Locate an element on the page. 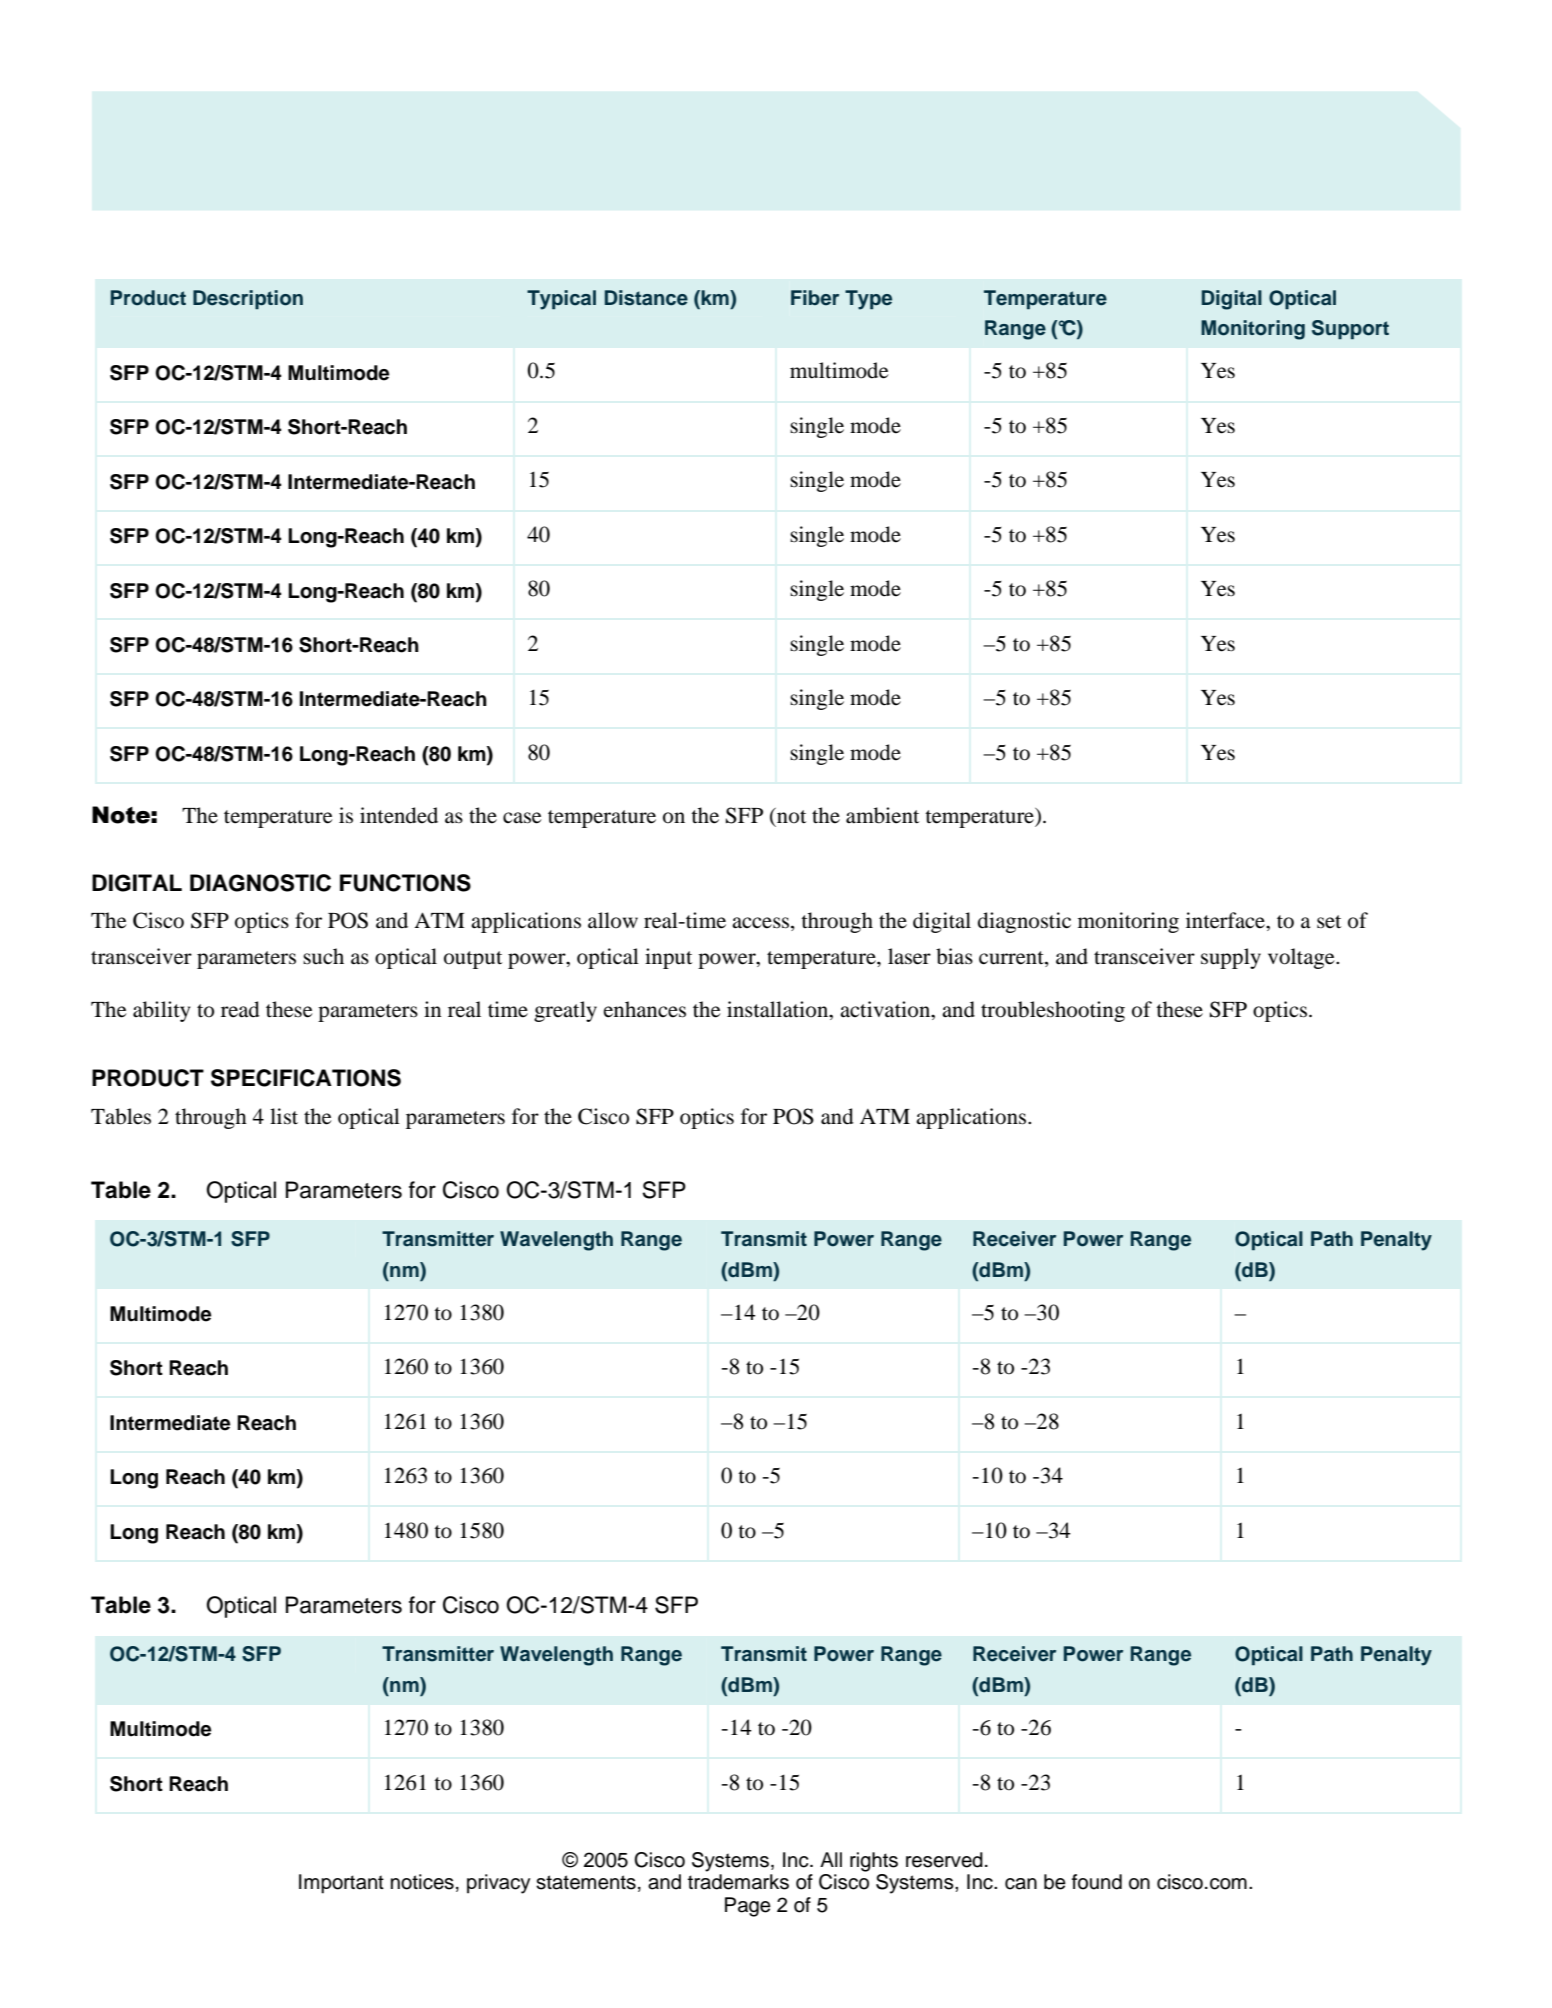 The height and width of the document is (2008, 1552). installation is located at coordinates (779, 1010).
